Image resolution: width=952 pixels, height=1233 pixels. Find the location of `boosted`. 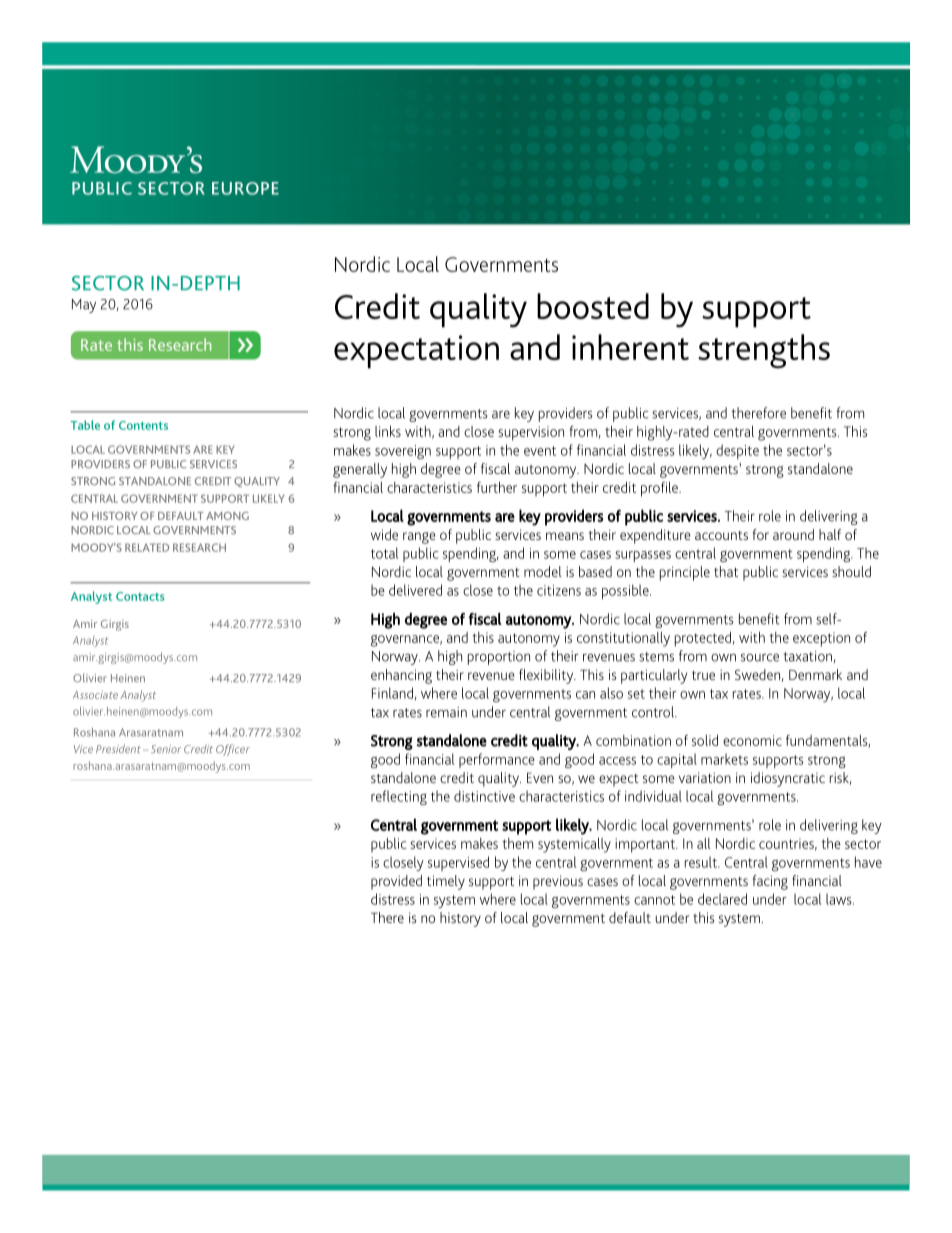

boosted is located at coordinates (593, 306).
